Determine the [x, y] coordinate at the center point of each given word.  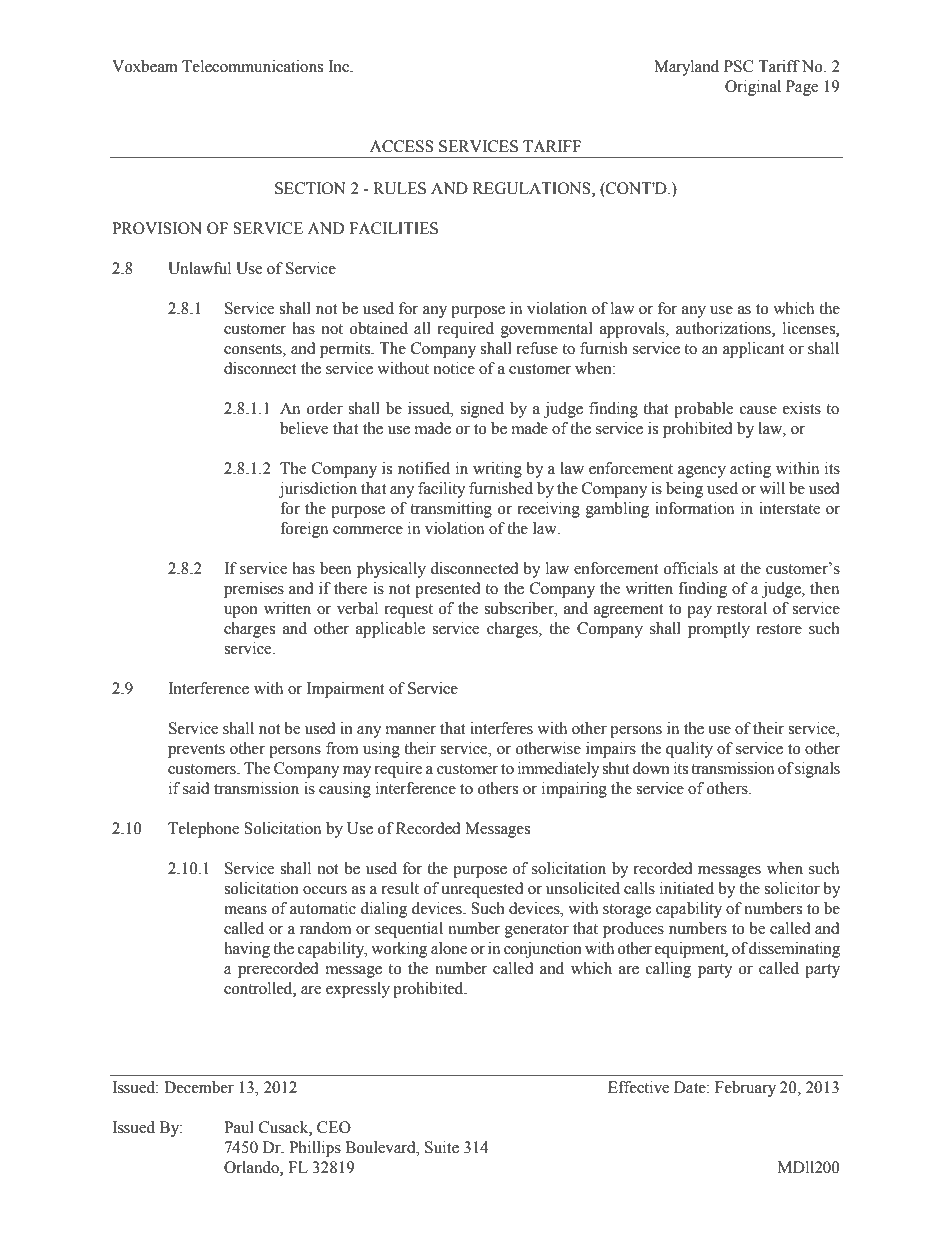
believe [304, 428]
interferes [501, 728]
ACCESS [402, 146]
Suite [442, 1147]
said [196, 788]
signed [482, 410]
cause [758, 410]
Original [753, 88]
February [745, 1089]
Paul [239, 1127]
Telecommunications [252, 66]
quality [689, 750]
